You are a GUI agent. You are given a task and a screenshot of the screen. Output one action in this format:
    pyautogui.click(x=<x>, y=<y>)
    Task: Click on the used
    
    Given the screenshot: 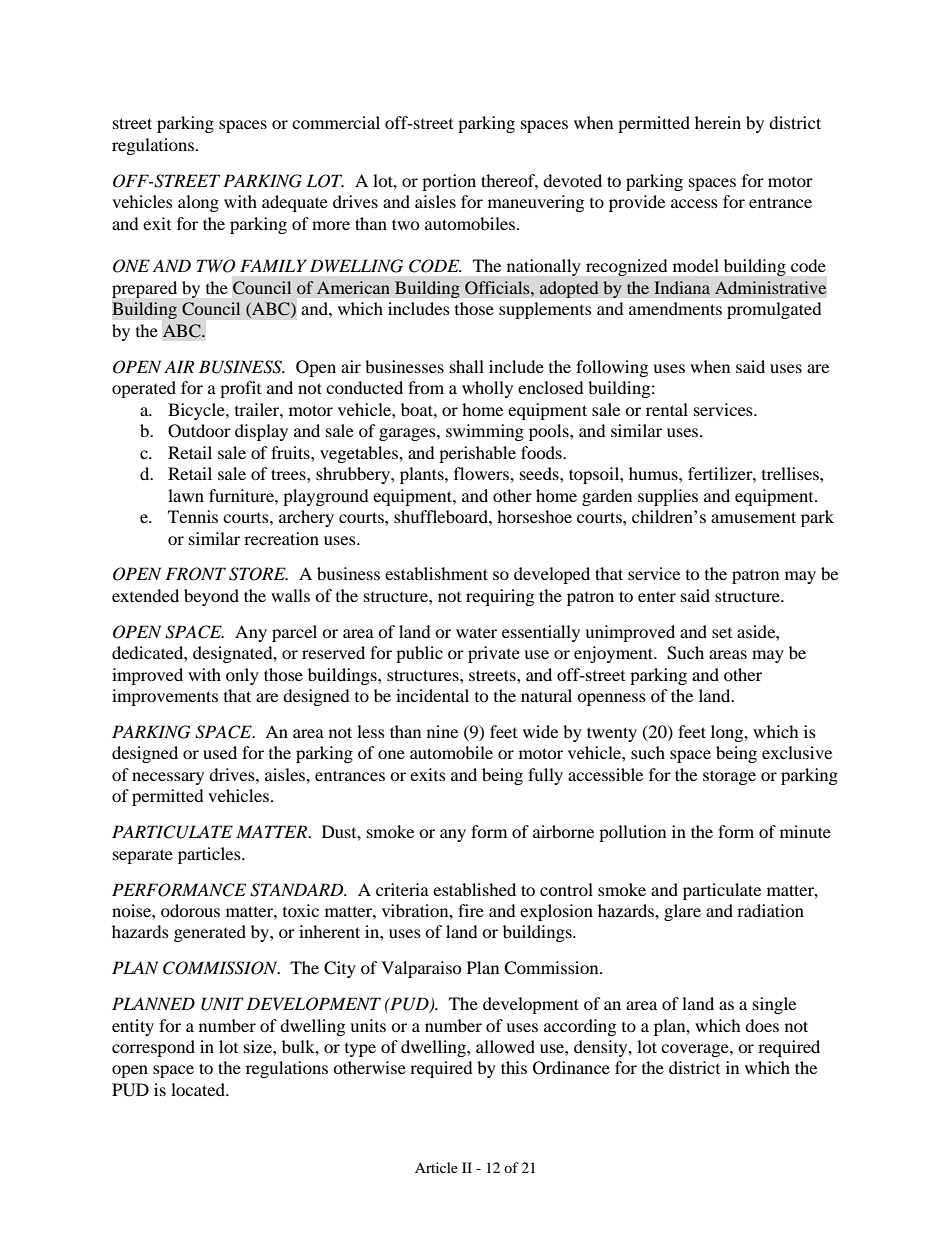 What is the action you would take?
    pyautogui.click(x=220, y=752)
